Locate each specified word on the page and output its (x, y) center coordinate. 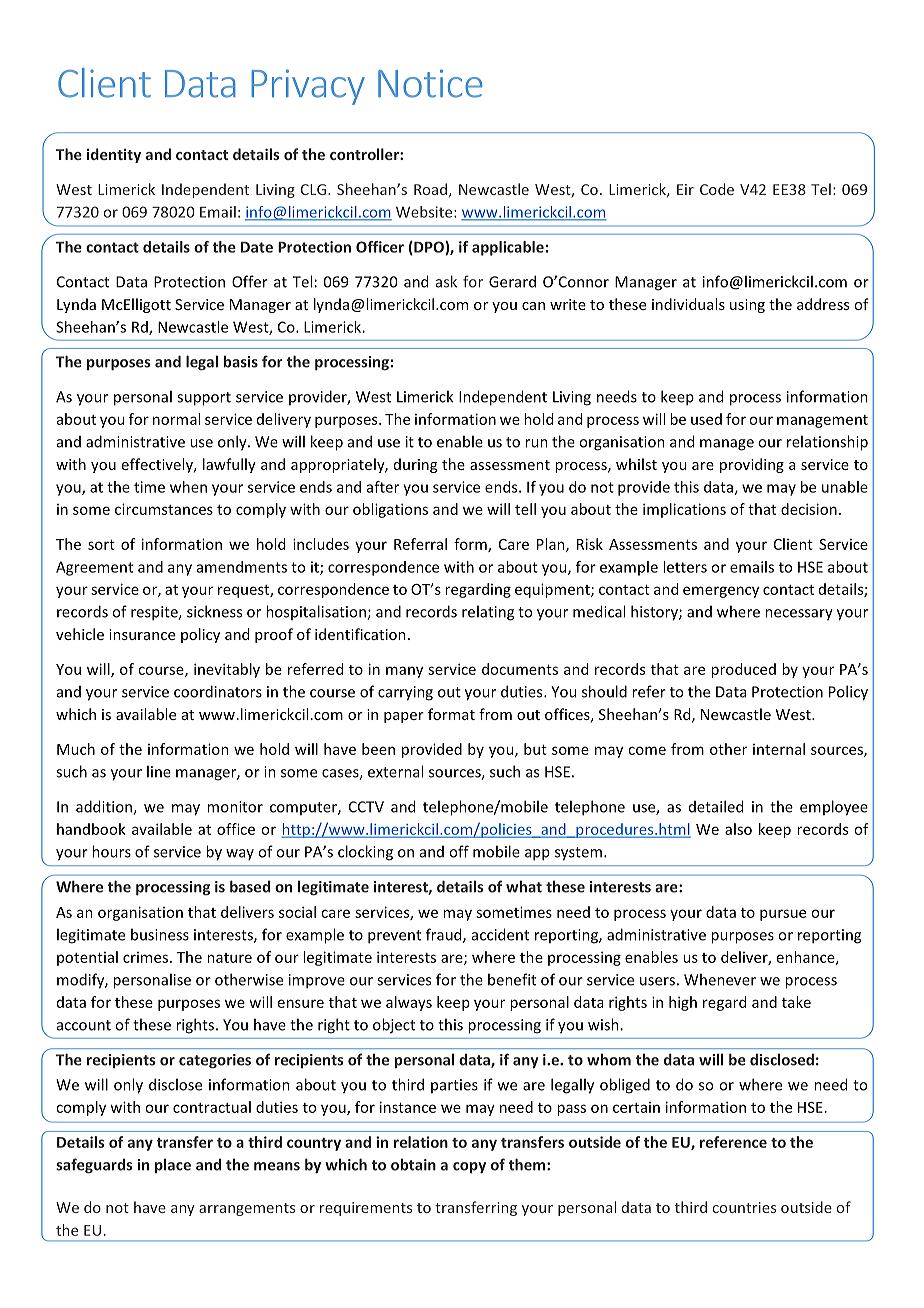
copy (469, 1168)
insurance (142, 634)
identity (114, 155)
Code (717, 189)
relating (488, 613)
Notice (430, 83)
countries (744, 1207)
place (173, 1165)
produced (743, 670)
